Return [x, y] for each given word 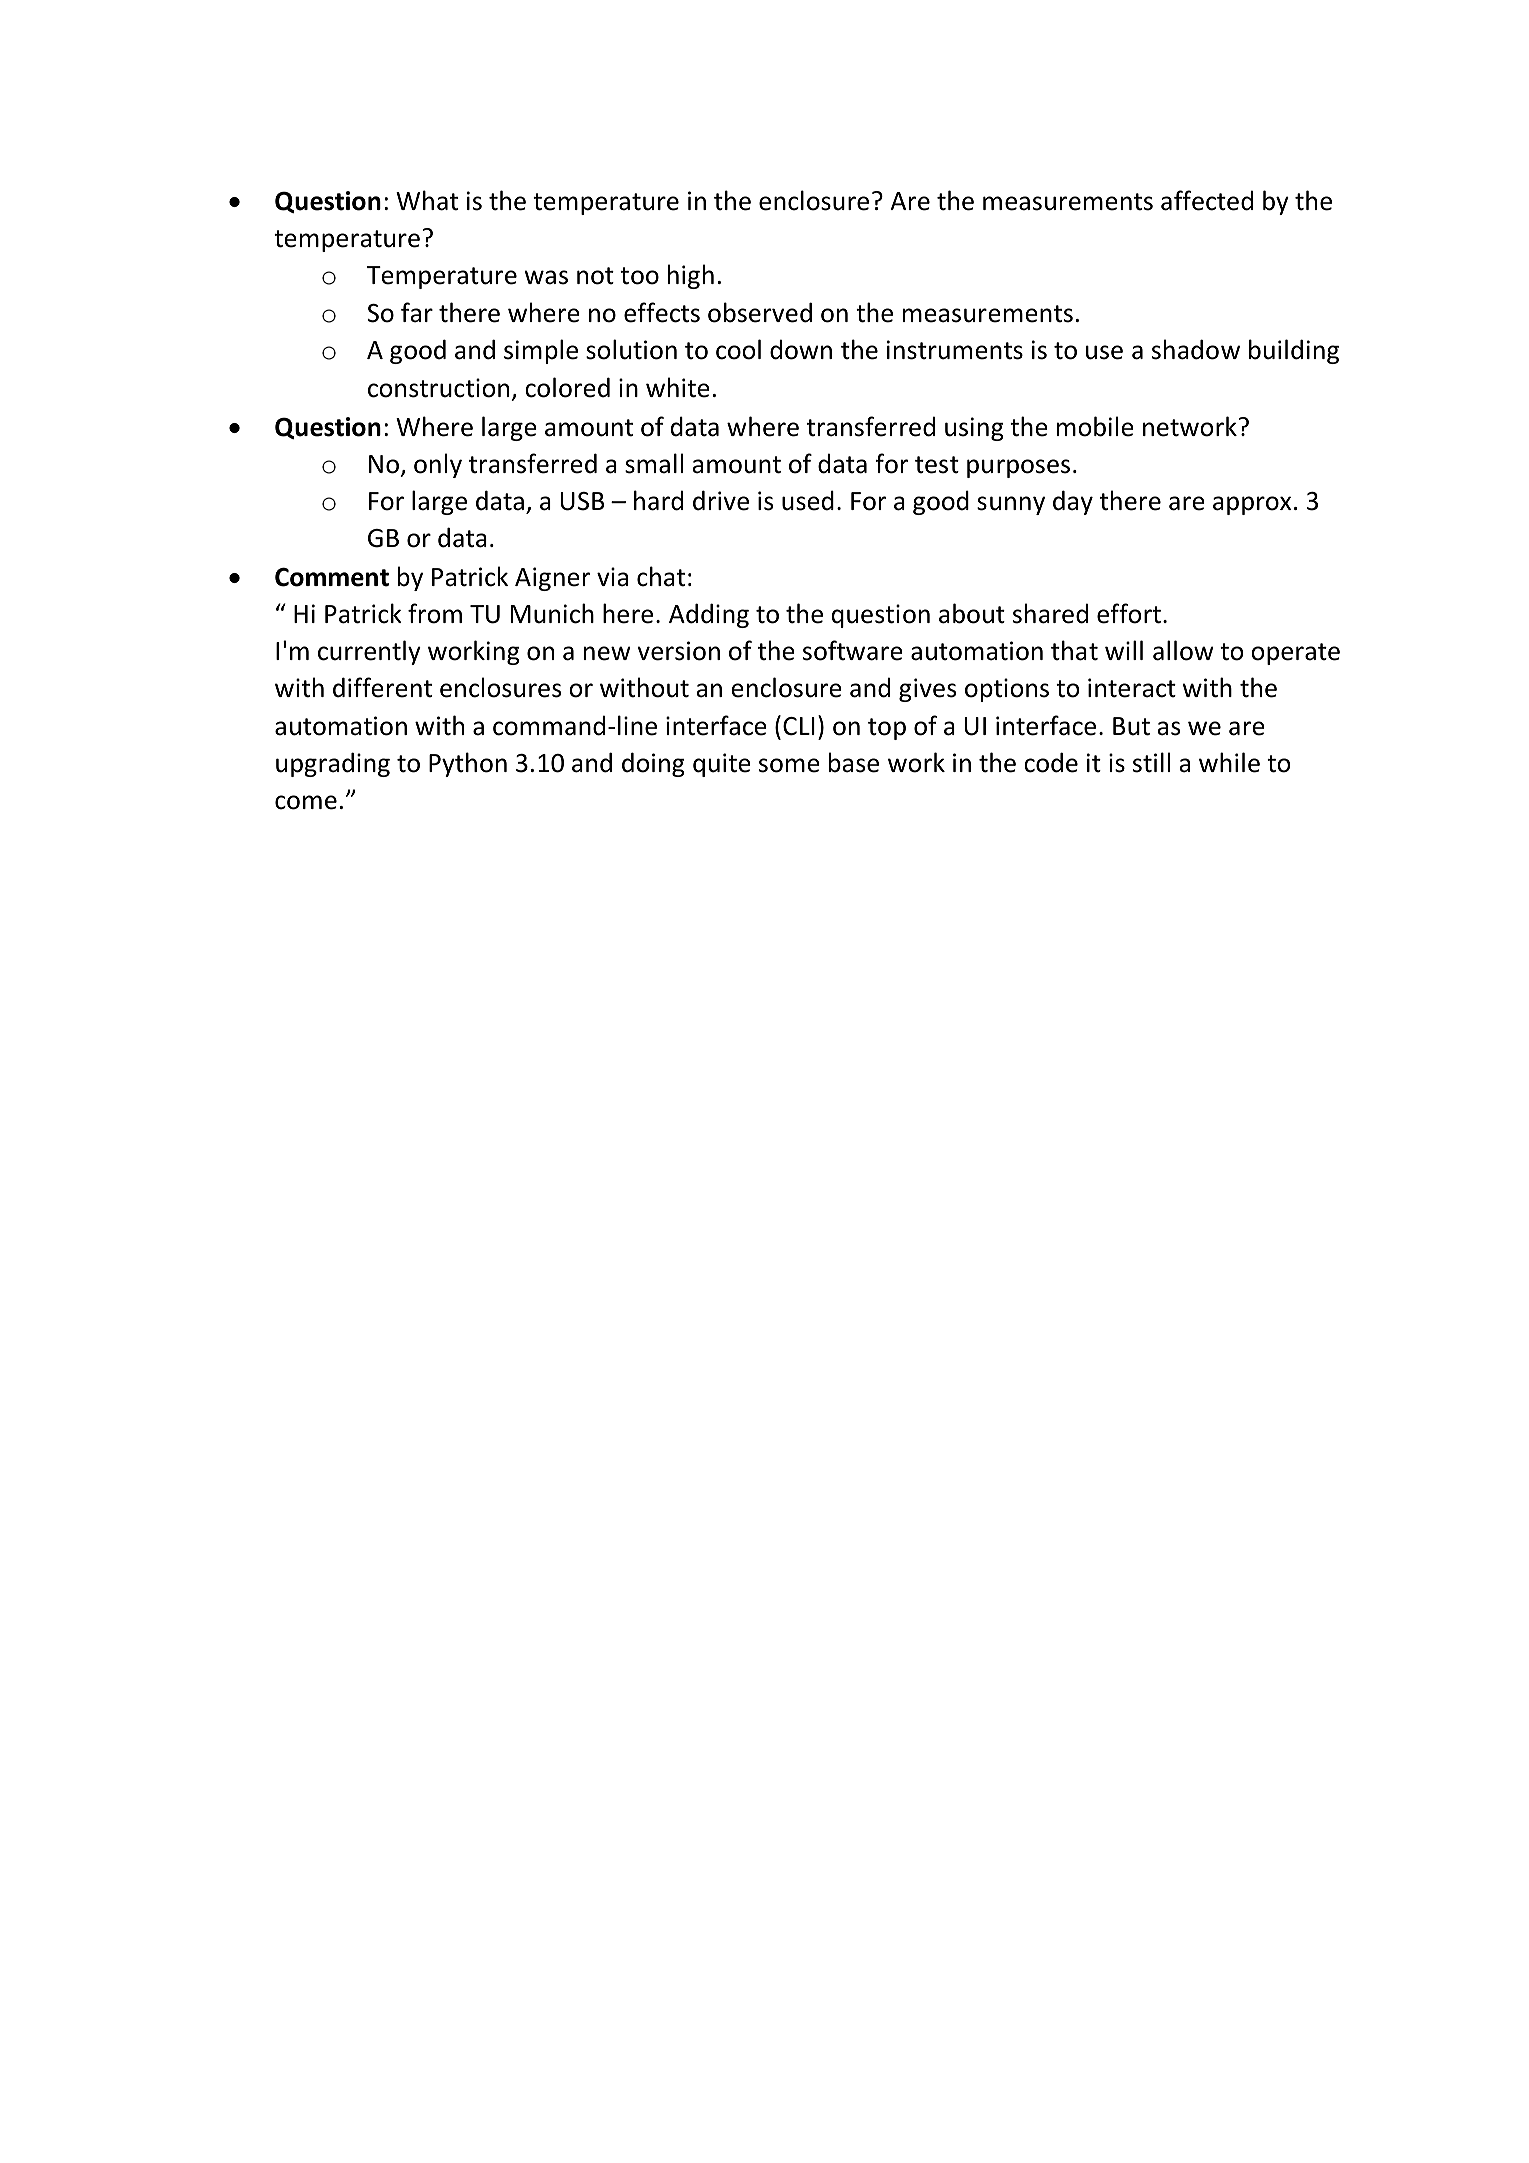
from [435, 613]
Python [468, 764]
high [691, 276]
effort [1129, 613]
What [427, 200]
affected [1207, 200]
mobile [1095, 426]
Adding [709, 615]
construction [438, 388]
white [678, 387]
